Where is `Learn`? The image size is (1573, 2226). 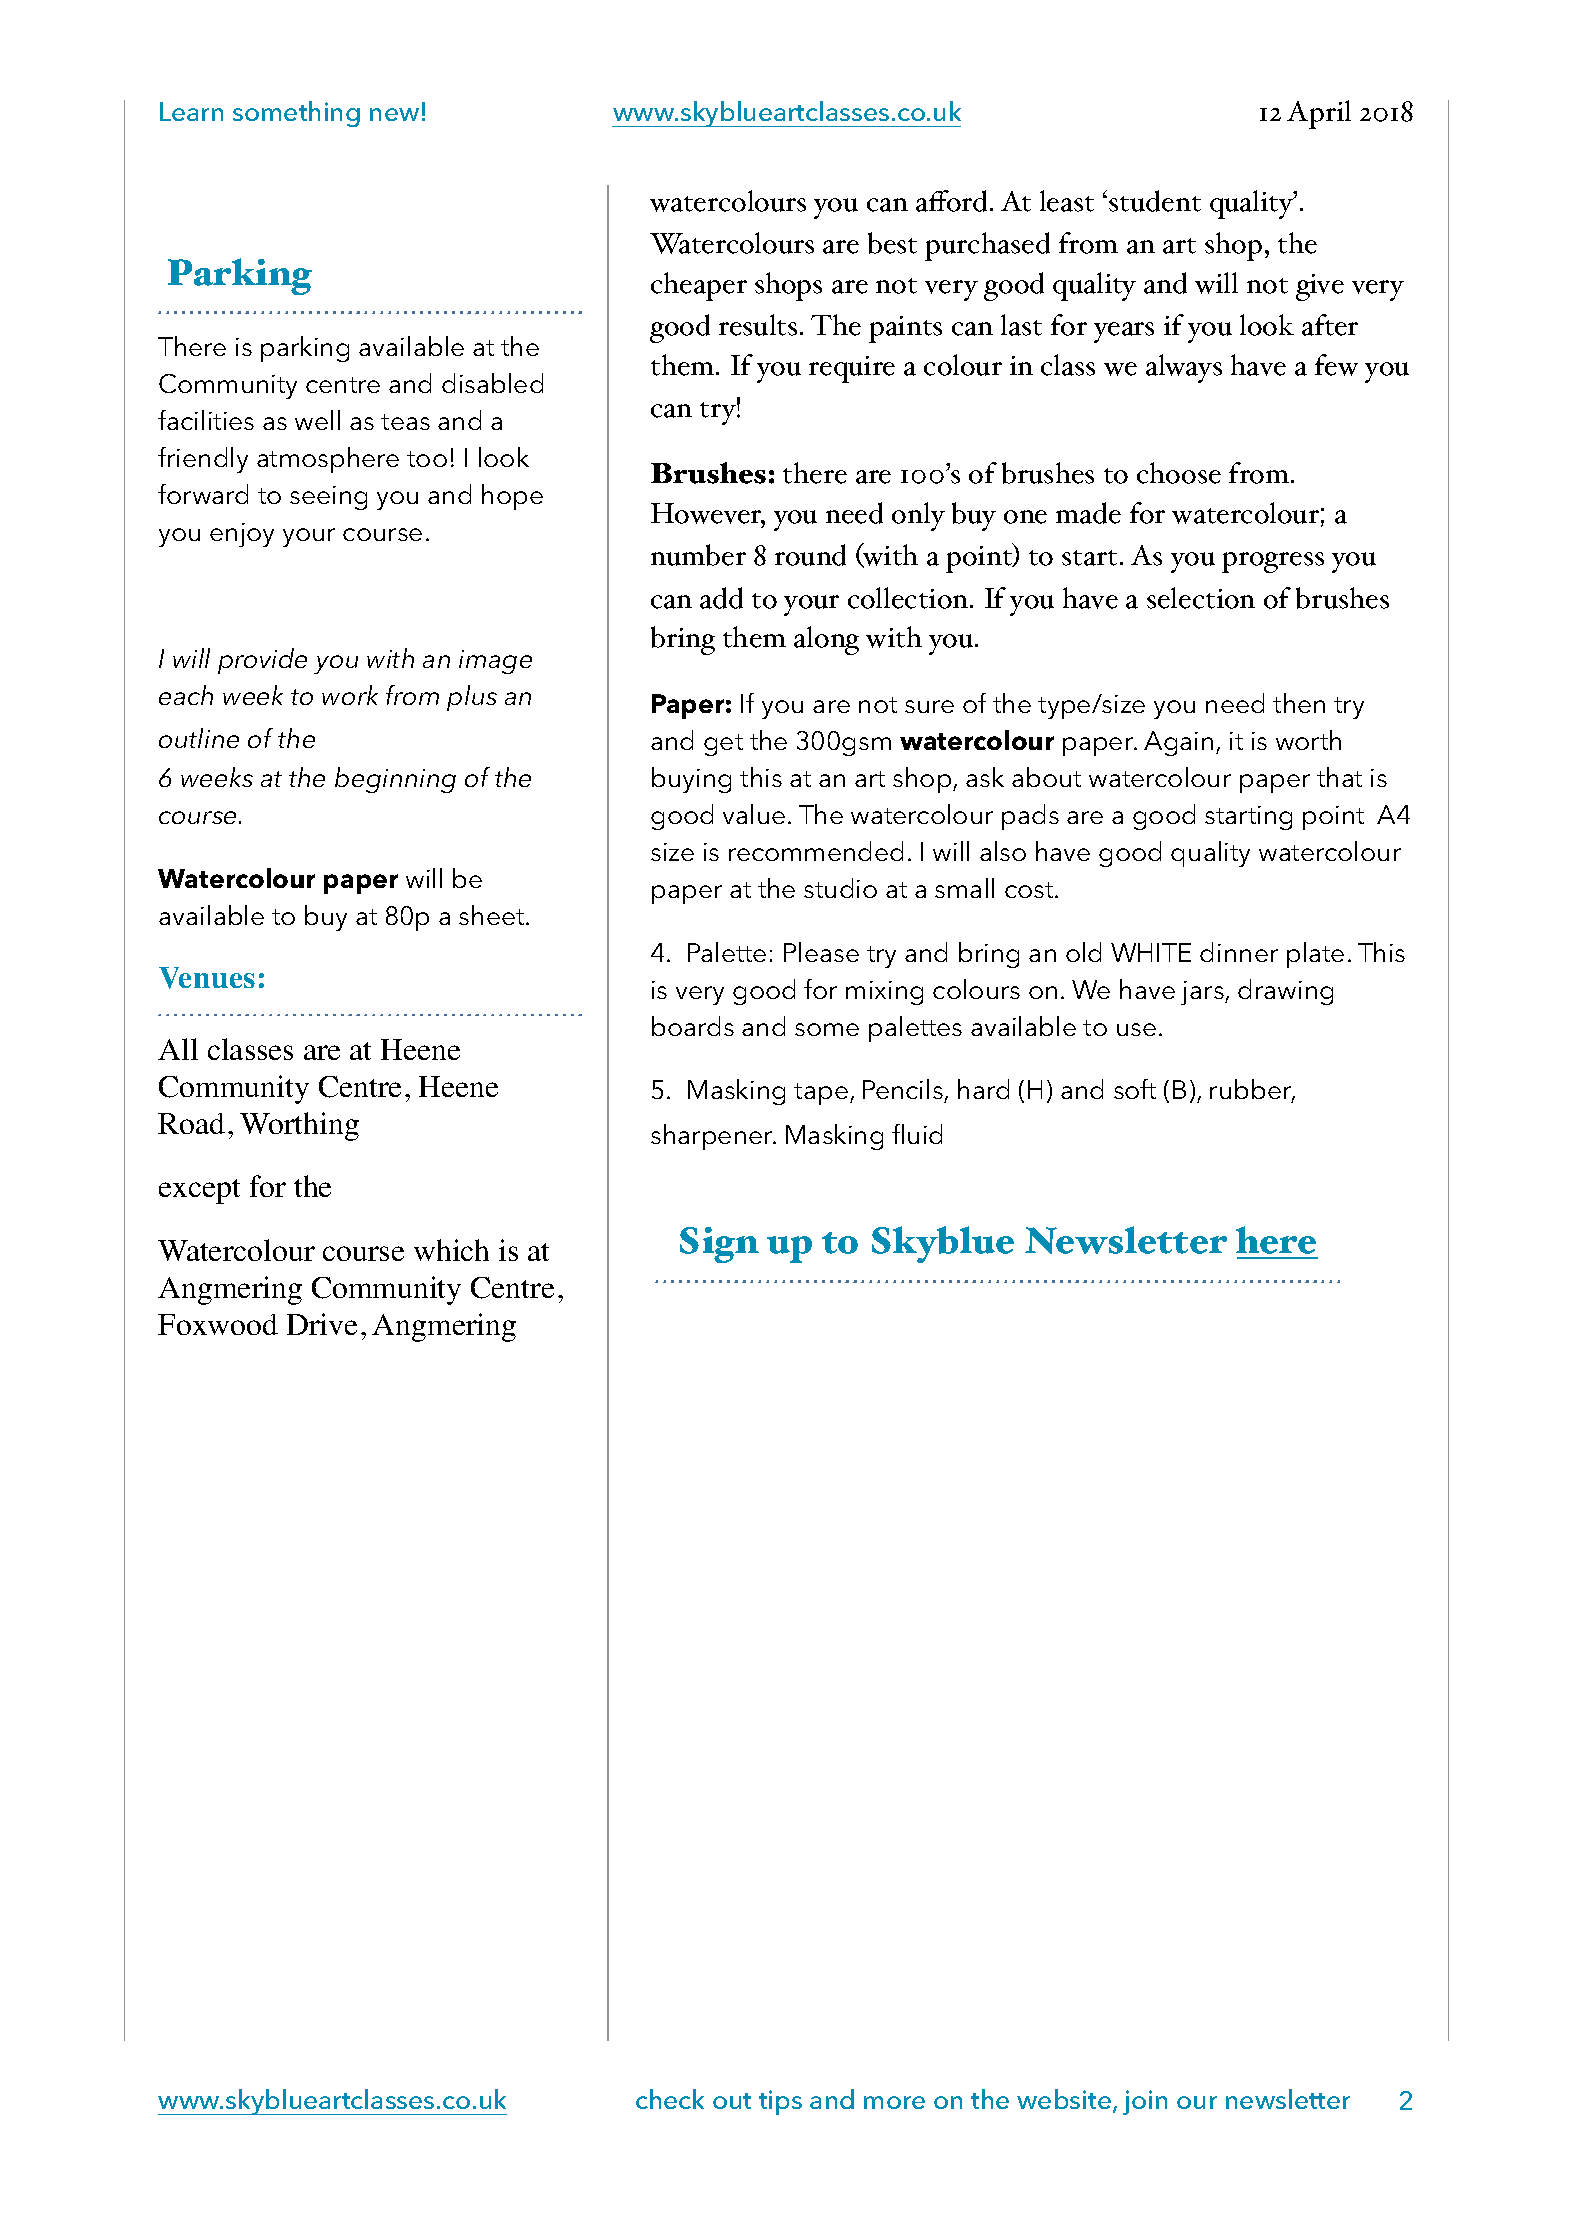
Learn is located at coordinates (191, 111).
